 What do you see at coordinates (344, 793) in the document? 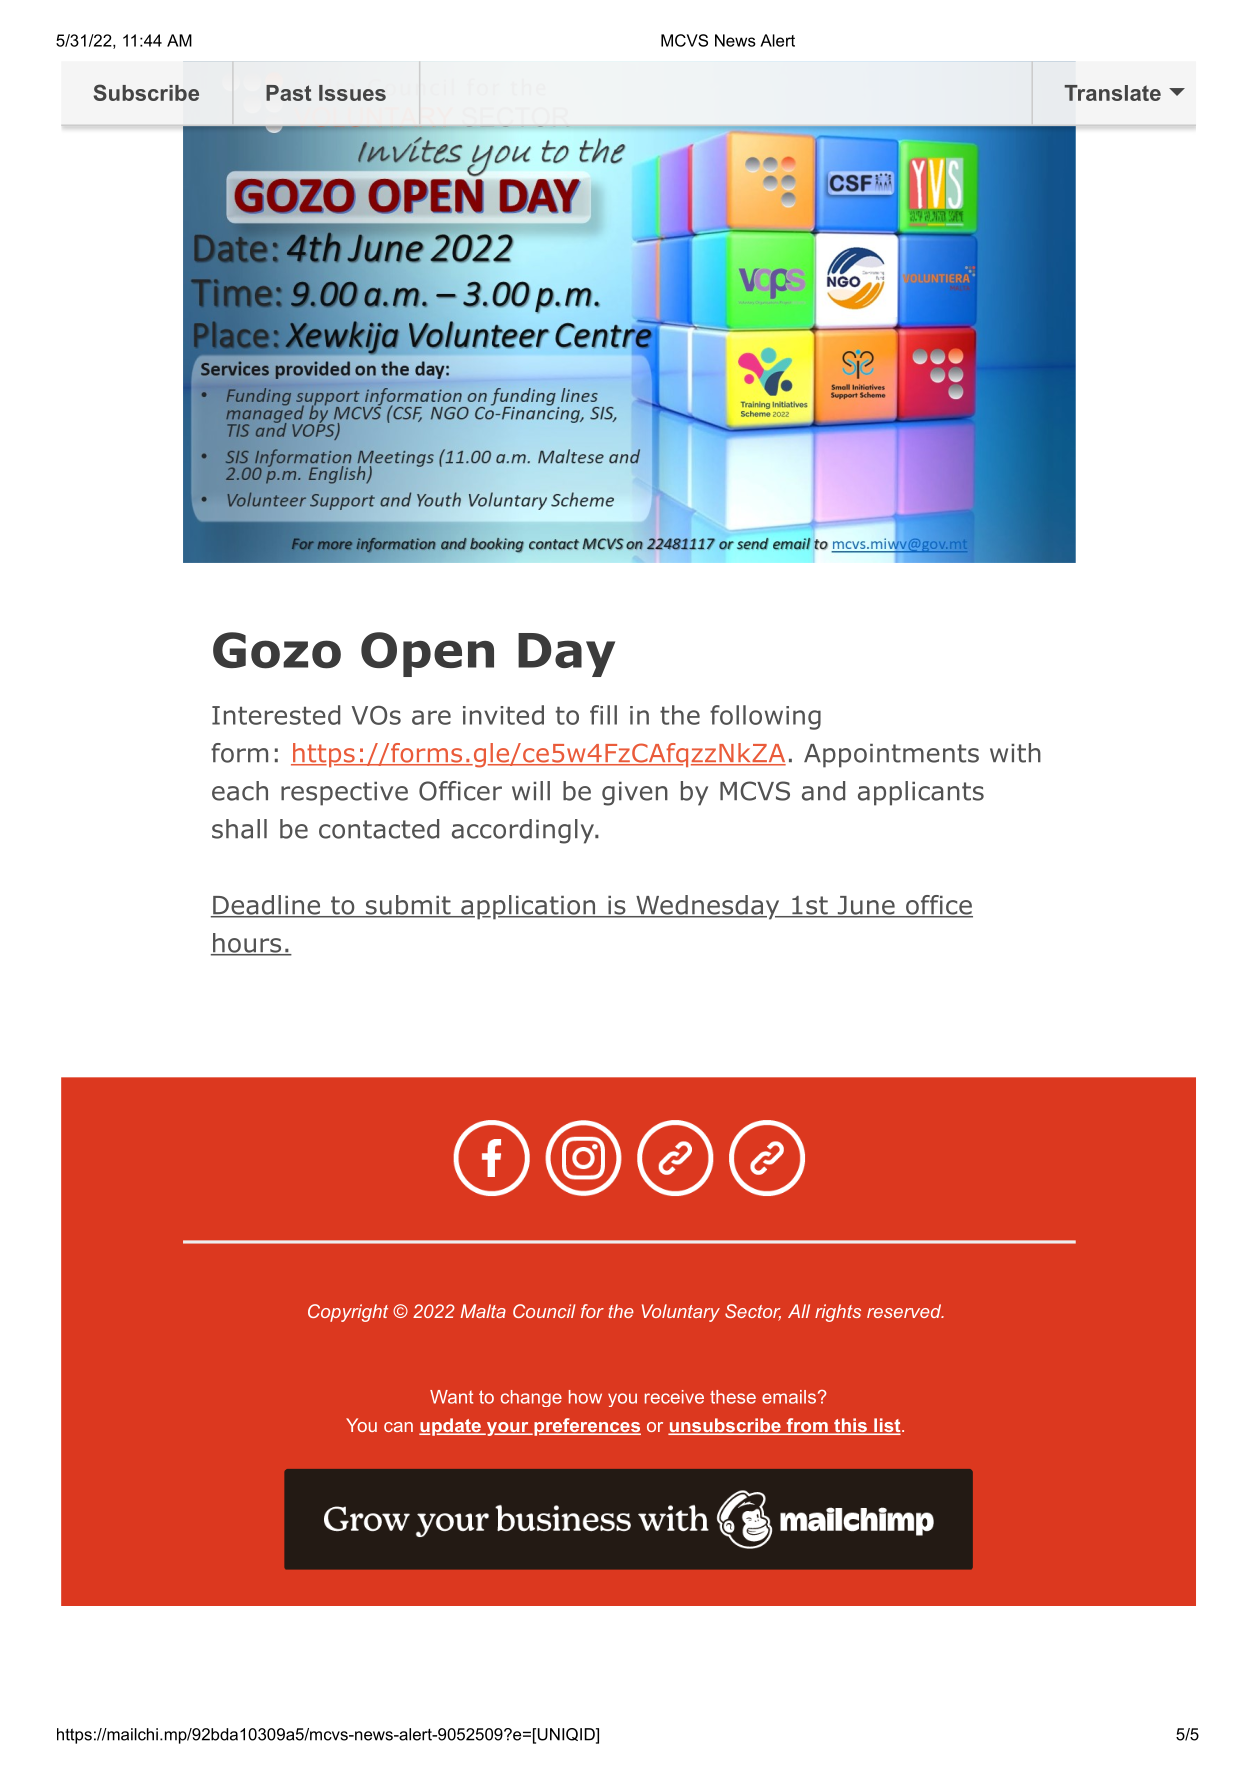
I see `respective` at bounding box center [344, 793].
